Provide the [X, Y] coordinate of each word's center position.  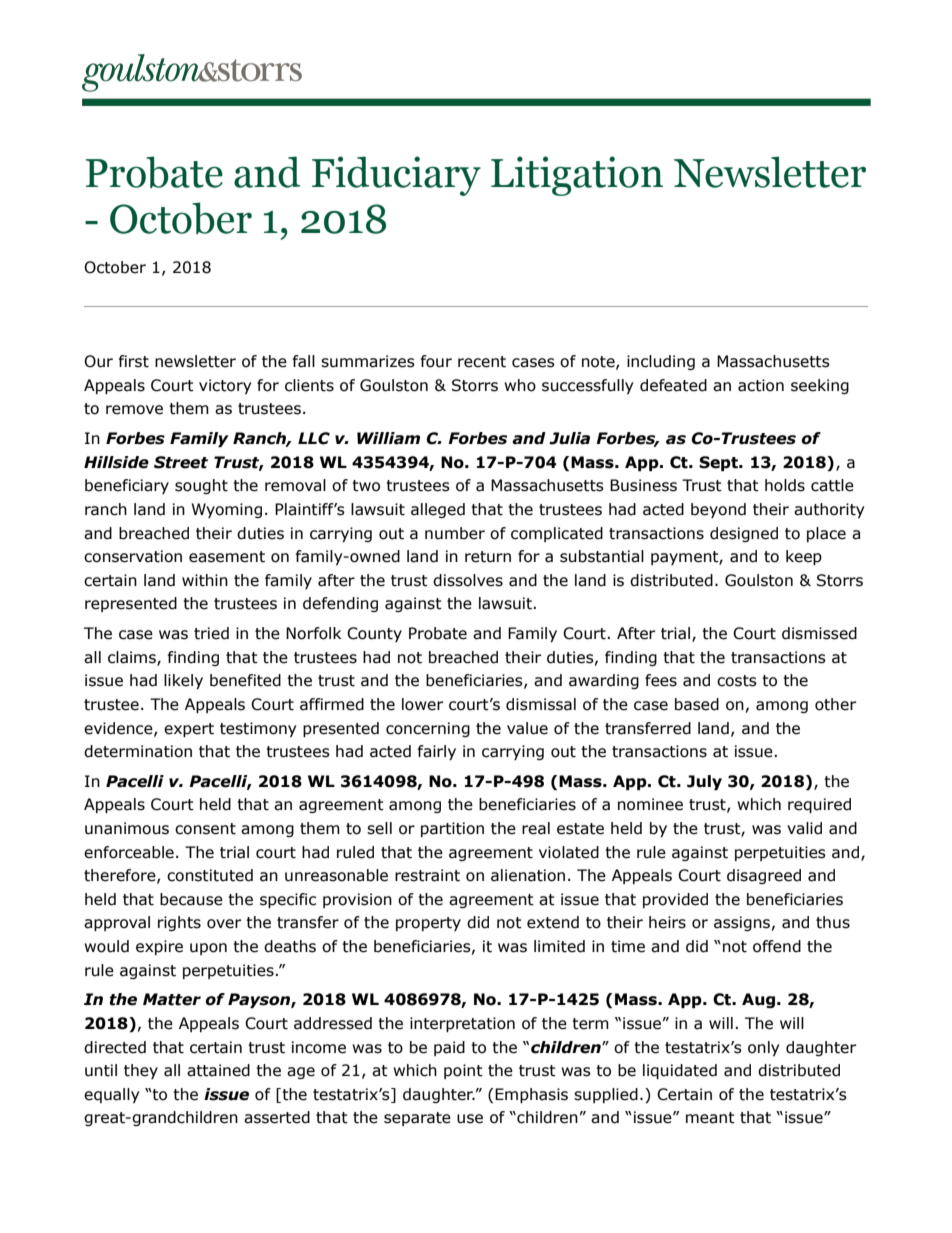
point [463, 1071]
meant [710, 1118]
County [374, 634]
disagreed [764, 876]
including [661, 362]
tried [211, 633]
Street [181, 462]
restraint [427, 875]
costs [737, 681]
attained [218, 1070]
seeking [820, 386]
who [520, 385]
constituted [210, 875]
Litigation [577, 176]
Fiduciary [396, 176]
